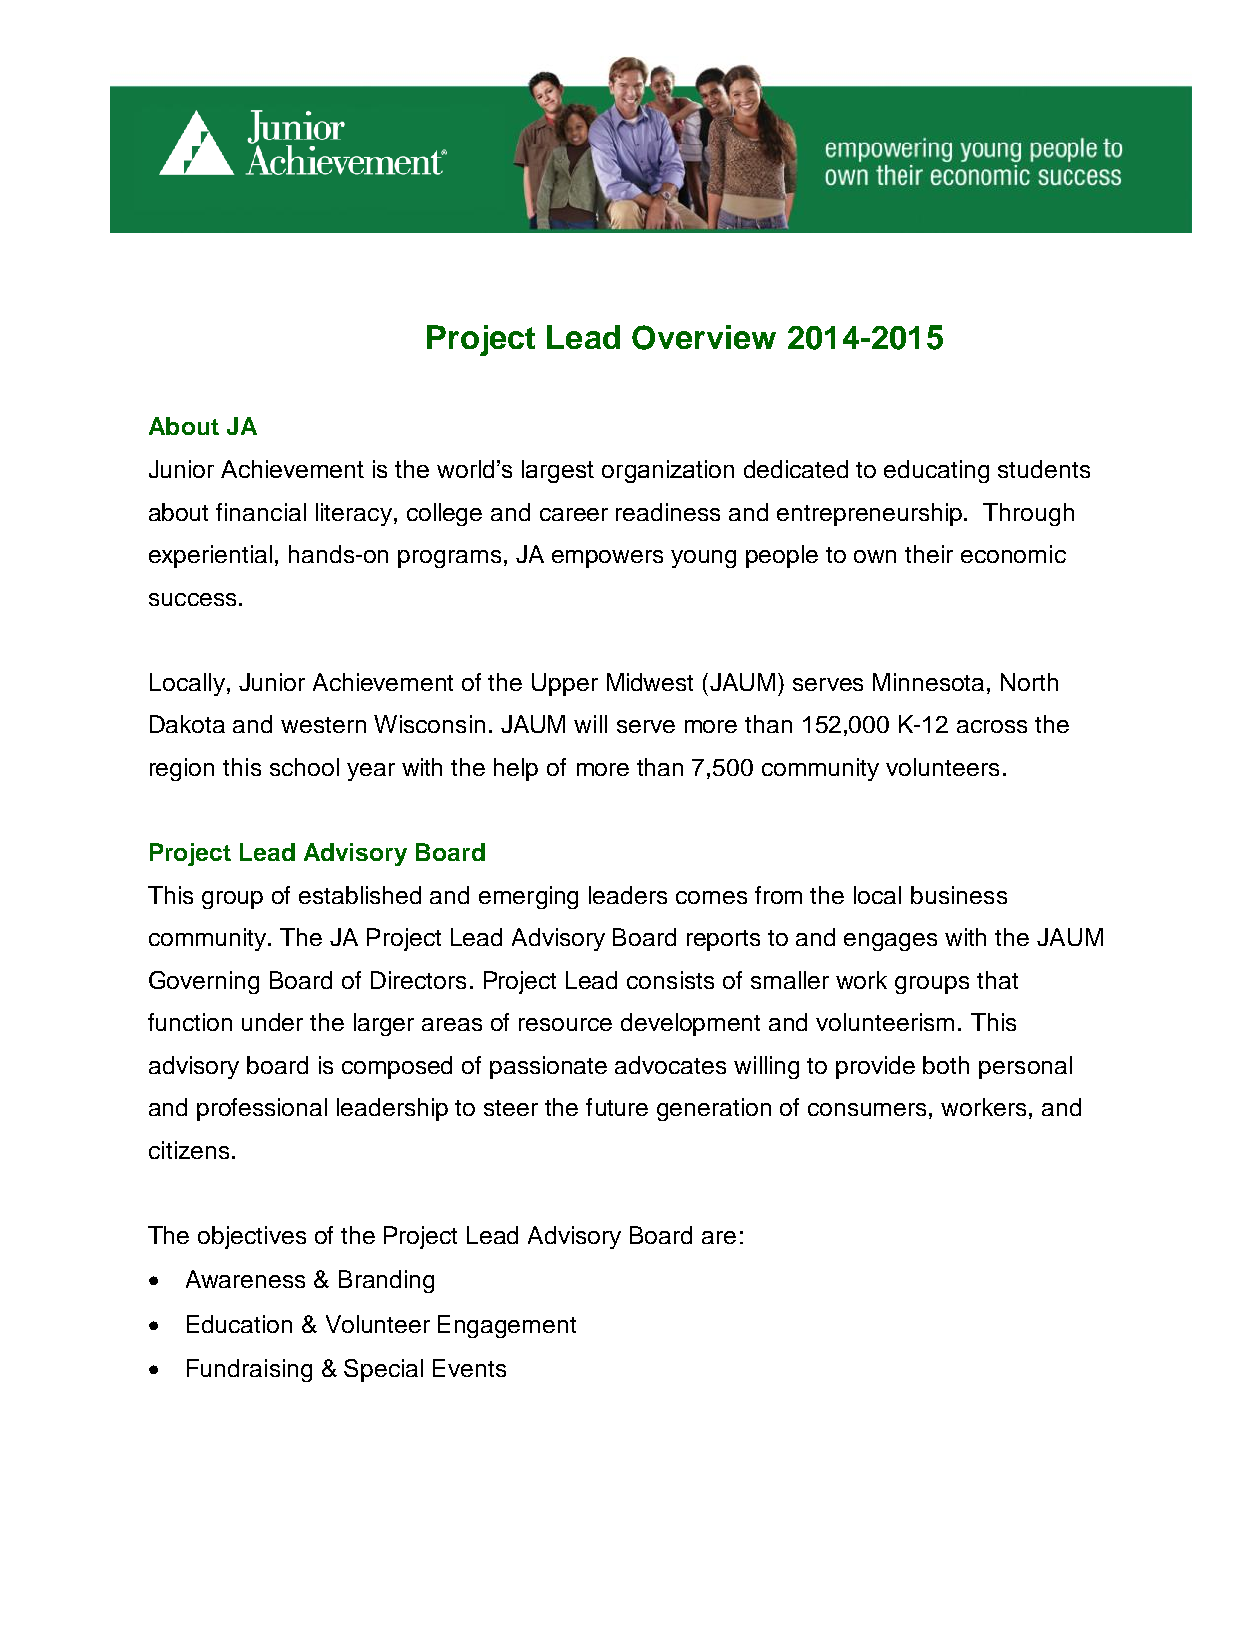 This screenshot has height=1628, width=1258. I want to click on success, so click(192, 599).
